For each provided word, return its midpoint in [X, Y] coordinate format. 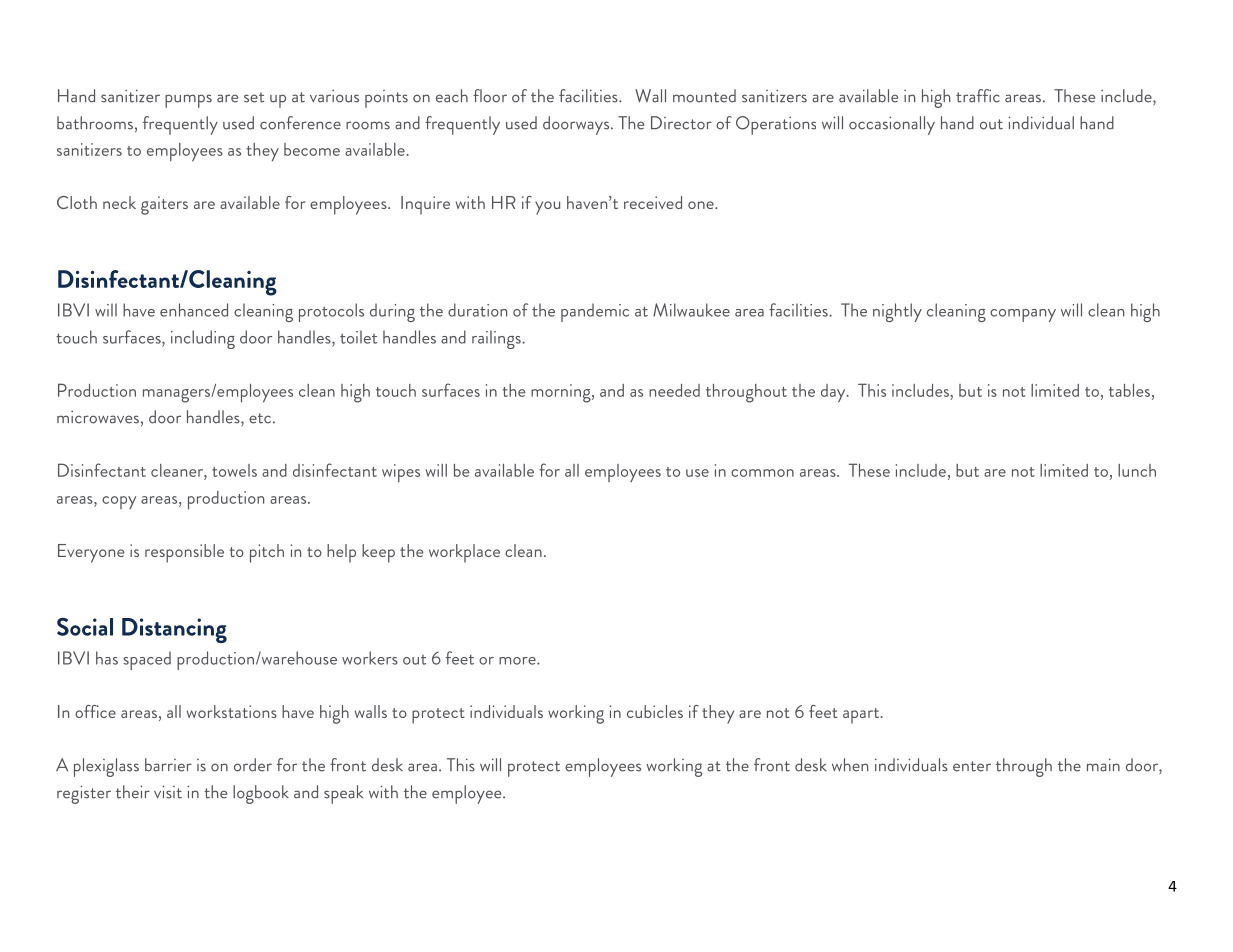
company [1023, 315]
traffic [978, 96]
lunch [1137, 470]
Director [681, 123]
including [203, 339]
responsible [184, 553]
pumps [188, 101]
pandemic [595, 312]
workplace [464, 553]
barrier [168, 765]
